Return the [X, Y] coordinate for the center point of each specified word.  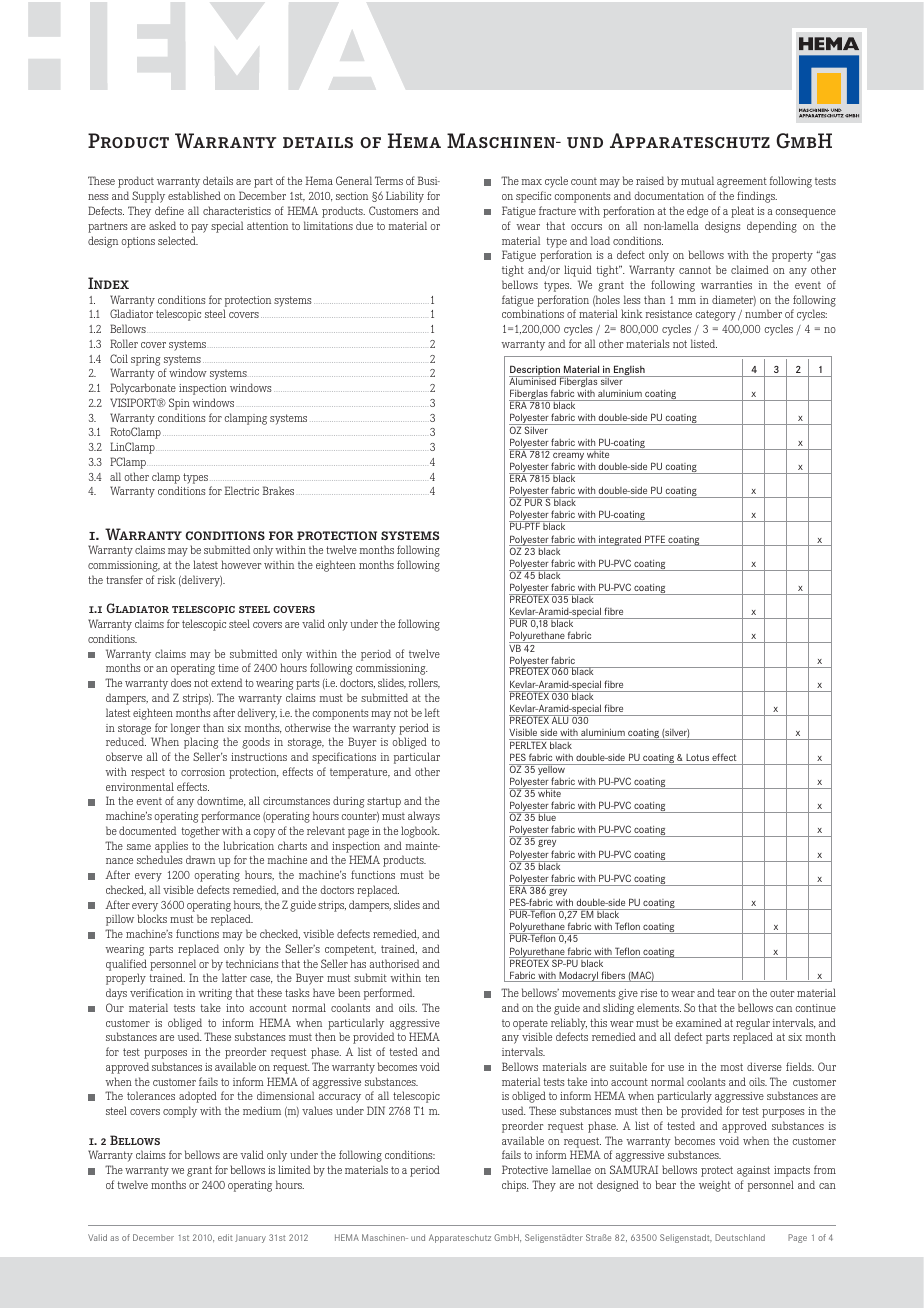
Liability [405, 197]
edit [225, 1237]
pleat [742, 212]
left [432, 712]
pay [199, 228]
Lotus [697, 757]
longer [185, 729]
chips [515, 1186]
